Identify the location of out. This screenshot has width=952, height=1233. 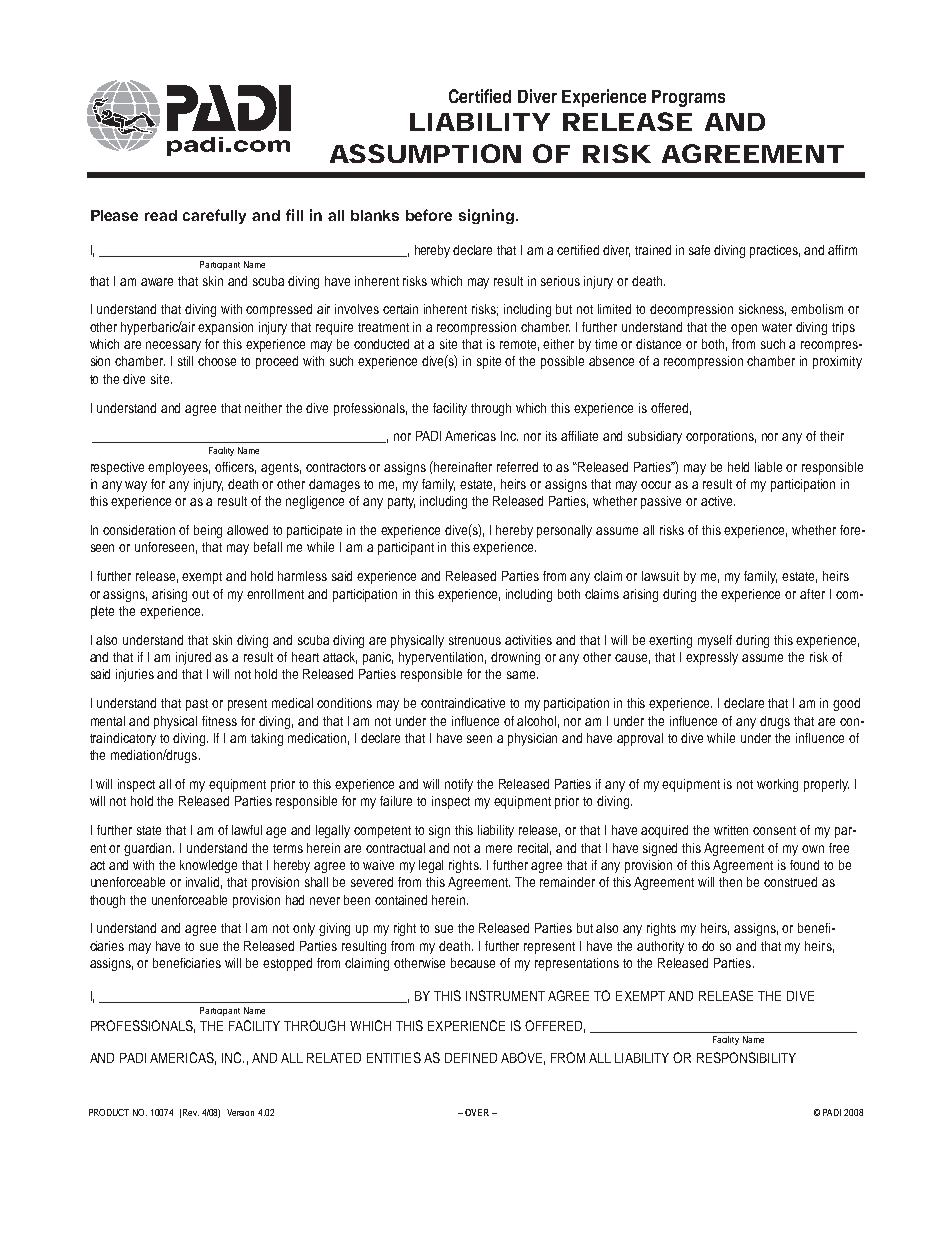
(200, 594).
